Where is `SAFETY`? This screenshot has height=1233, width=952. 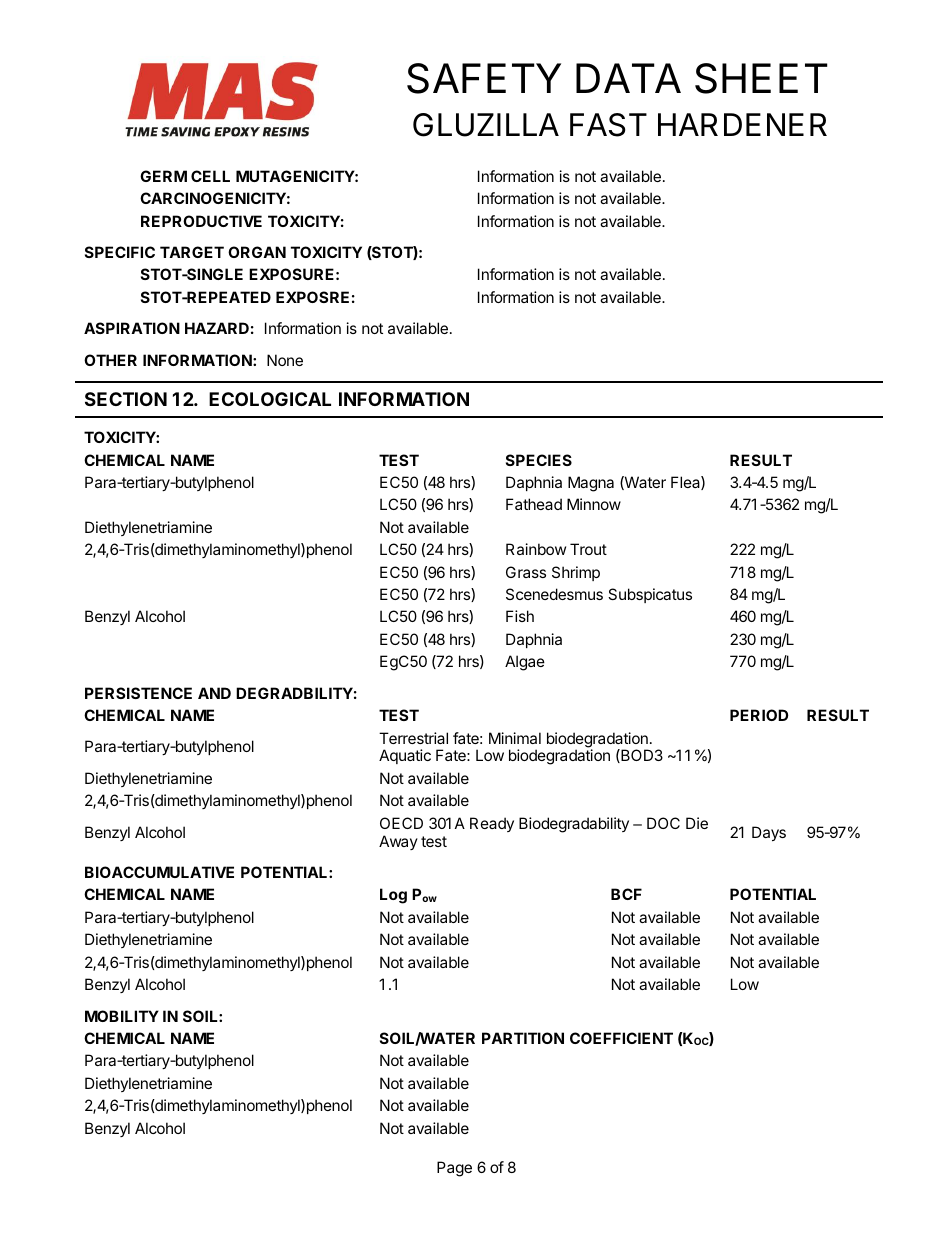
SAFETY is located at coordinates (484, 78).
